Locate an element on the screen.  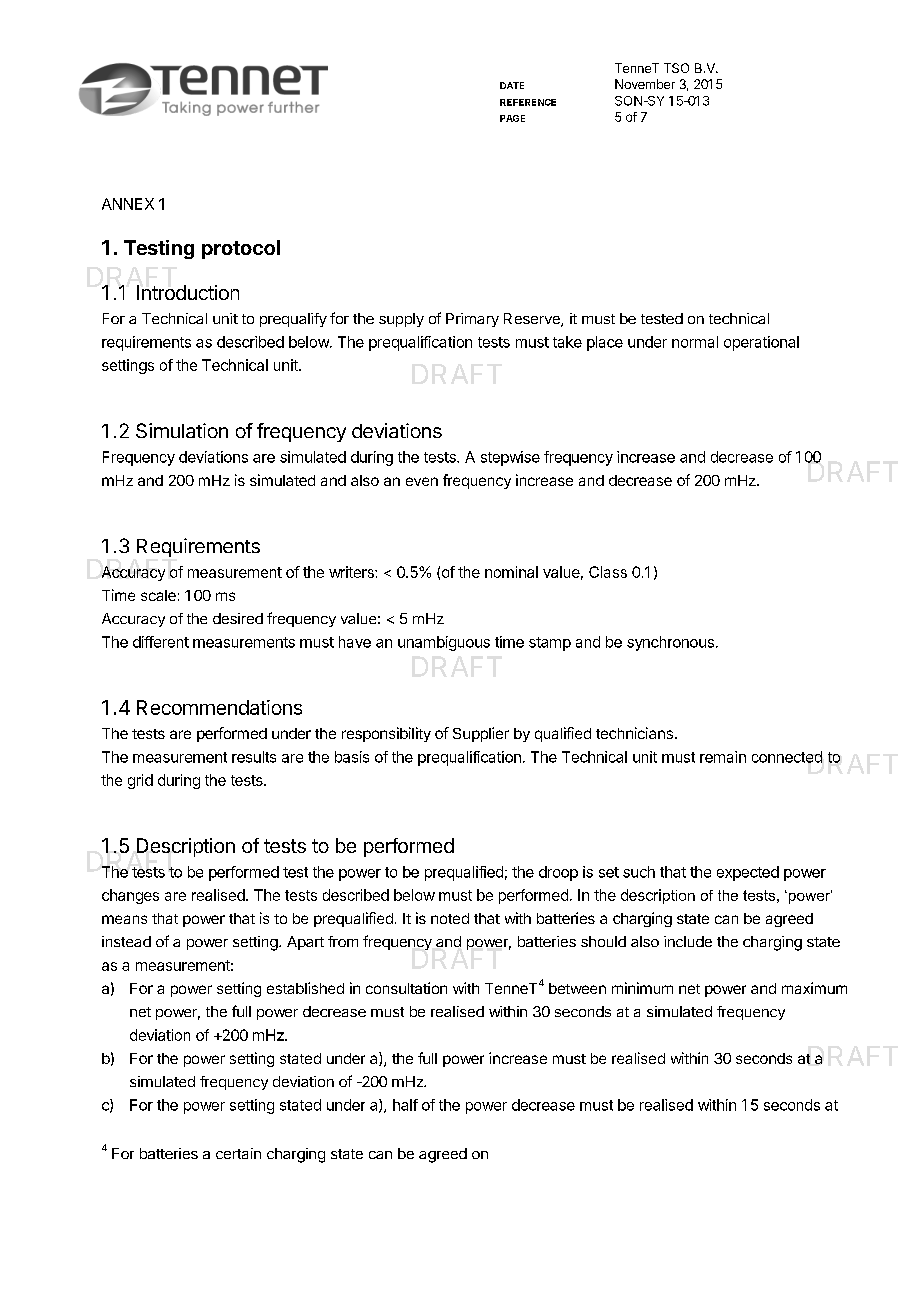
half is located at coordinates (405, 1105).
